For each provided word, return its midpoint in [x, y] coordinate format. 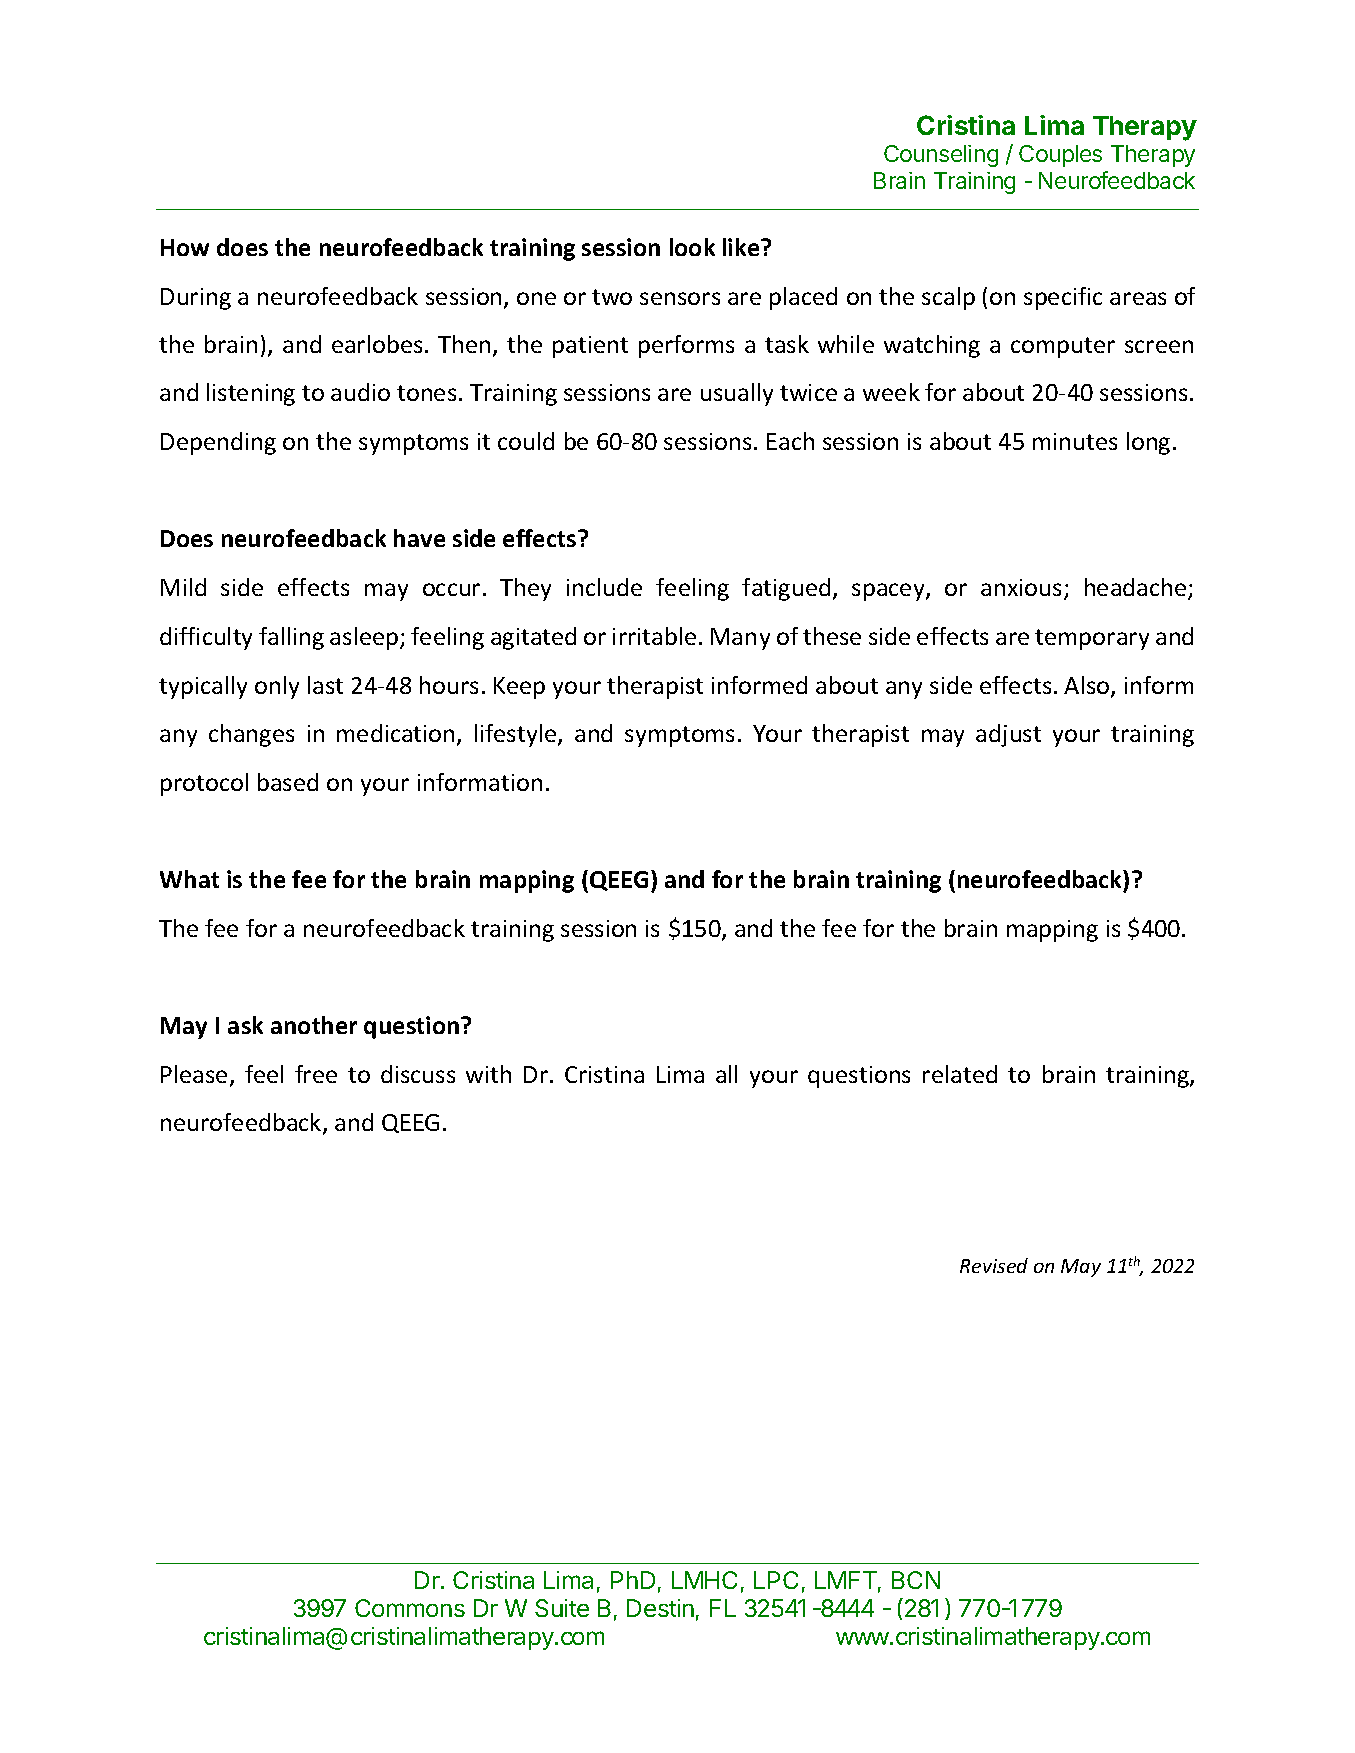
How [185, 247]
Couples [1060, 156]
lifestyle [517, 735]
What [189, 879]
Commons [410, 1608]
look [692, 247]
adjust [1008, 735]
